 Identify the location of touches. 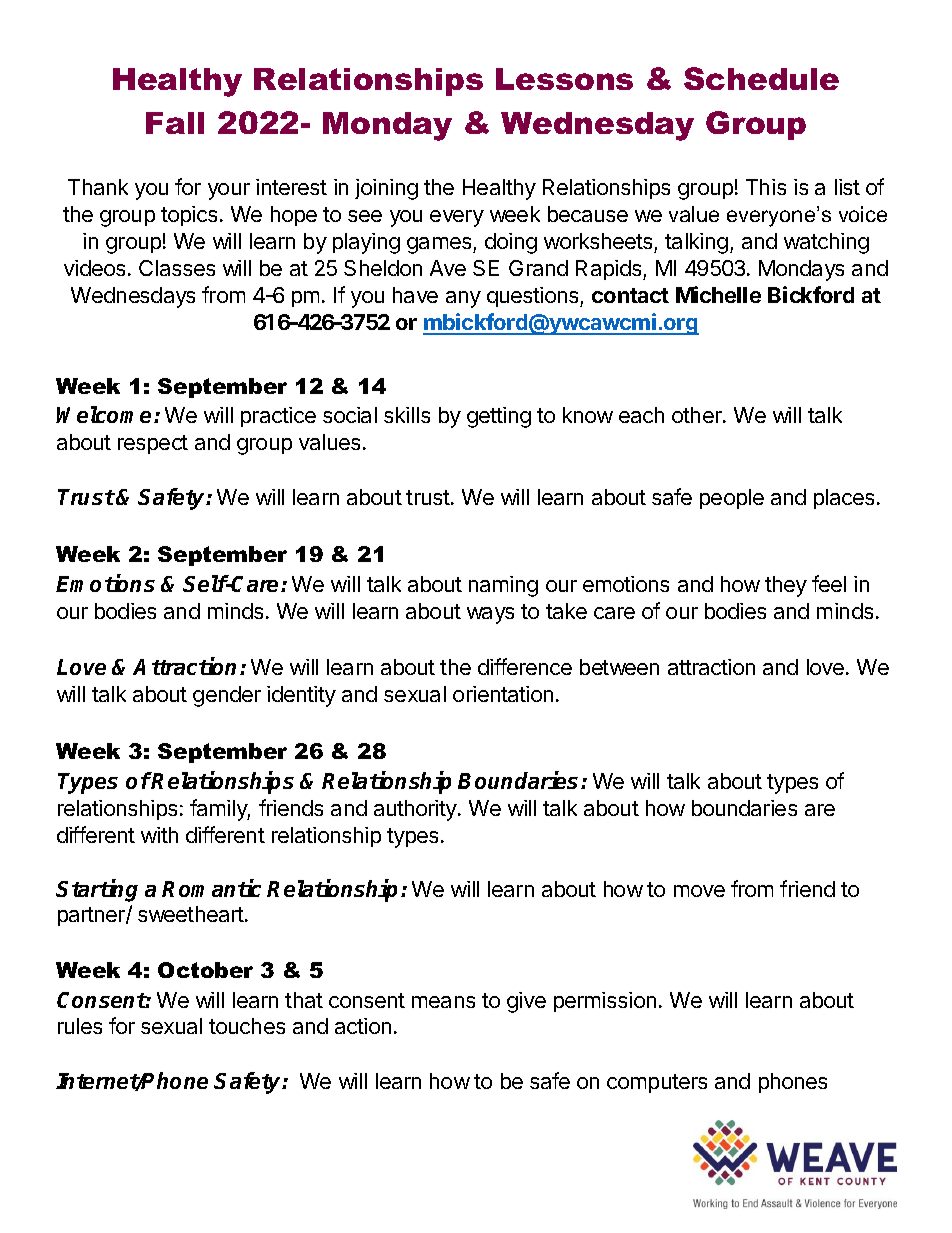
(247, 1026).
